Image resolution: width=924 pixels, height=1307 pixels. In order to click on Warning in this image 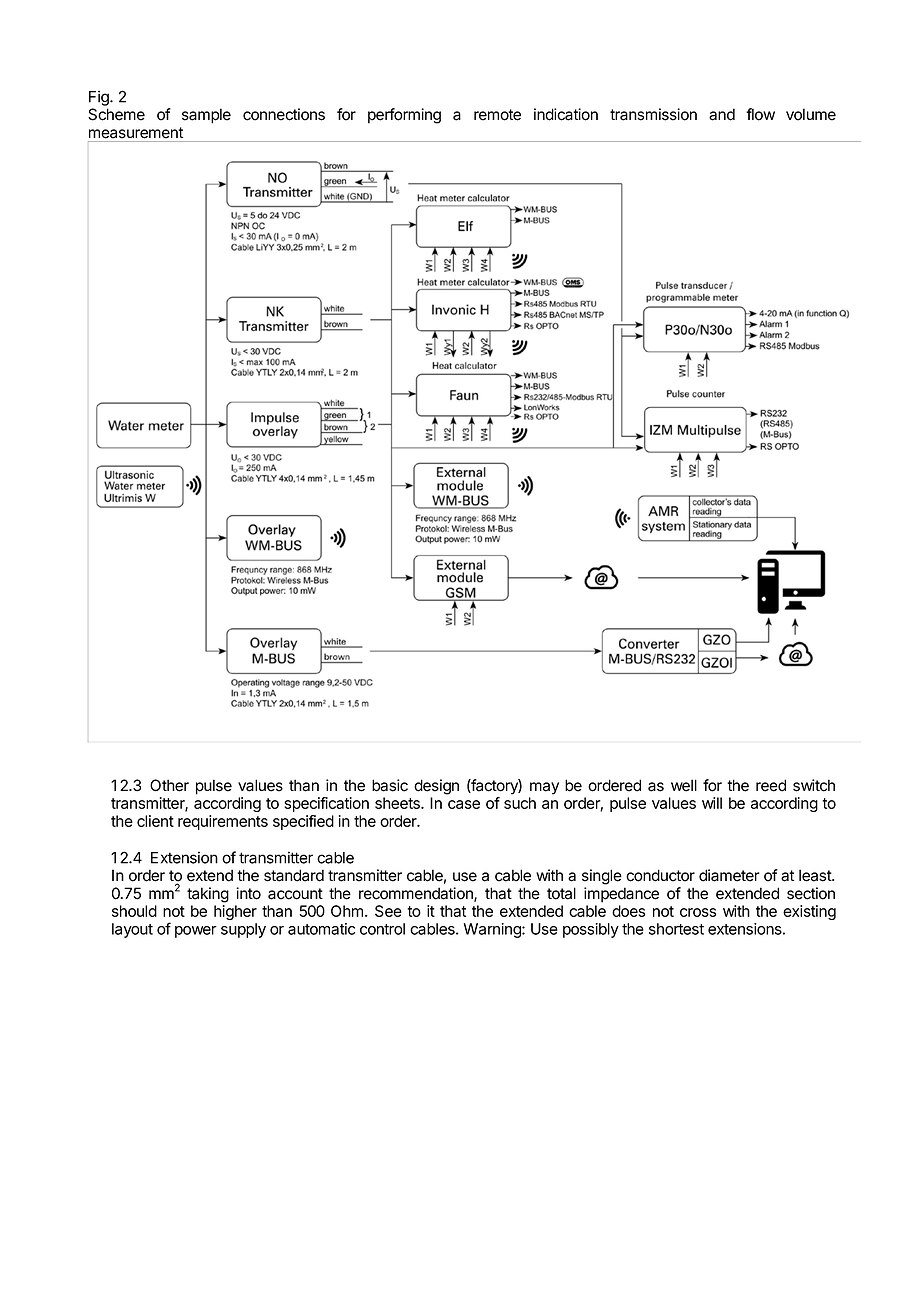, I will do `click(493, 930)`.
